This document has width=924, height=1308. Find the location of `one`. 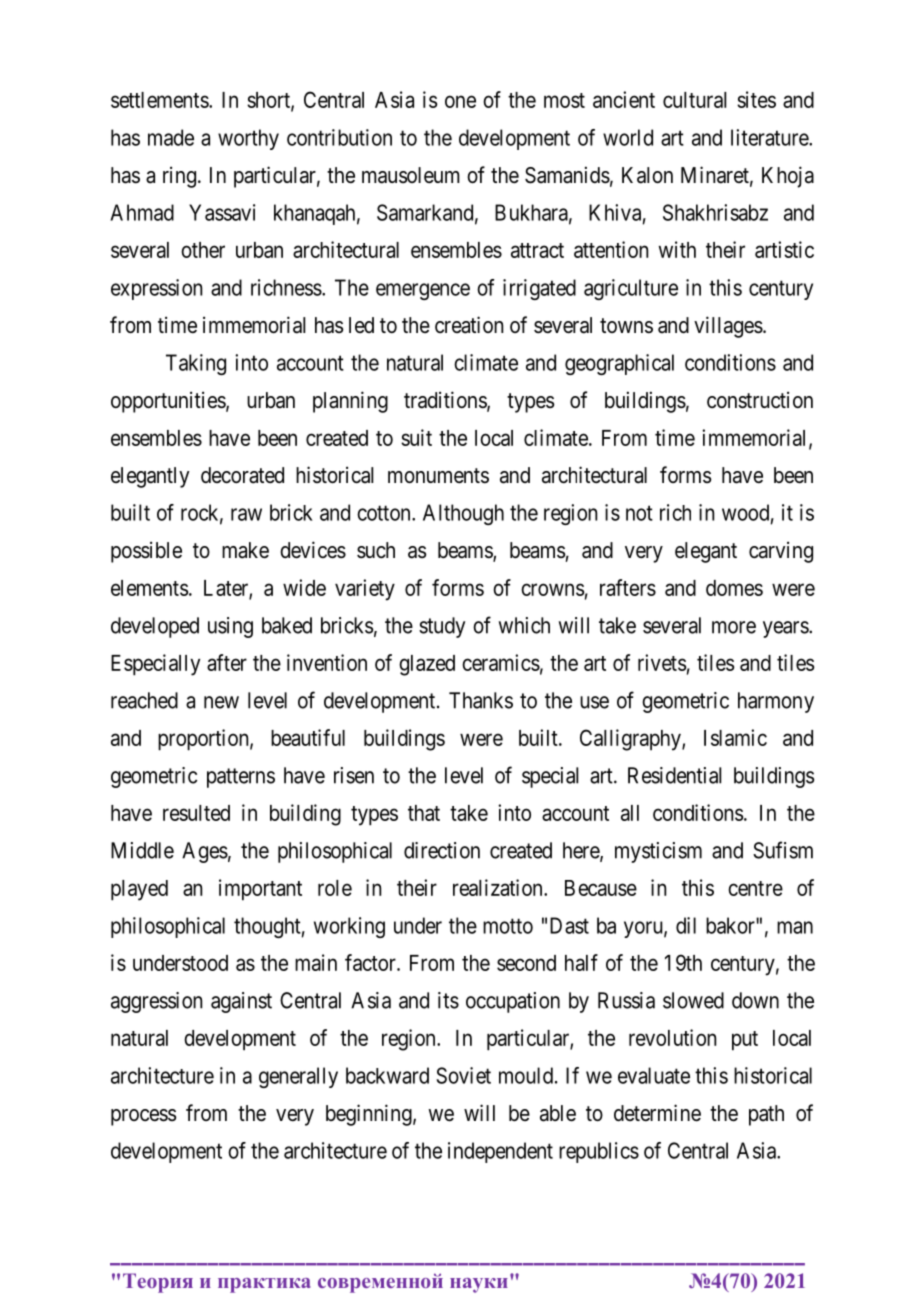

one is located at coordinates (460, 101).
